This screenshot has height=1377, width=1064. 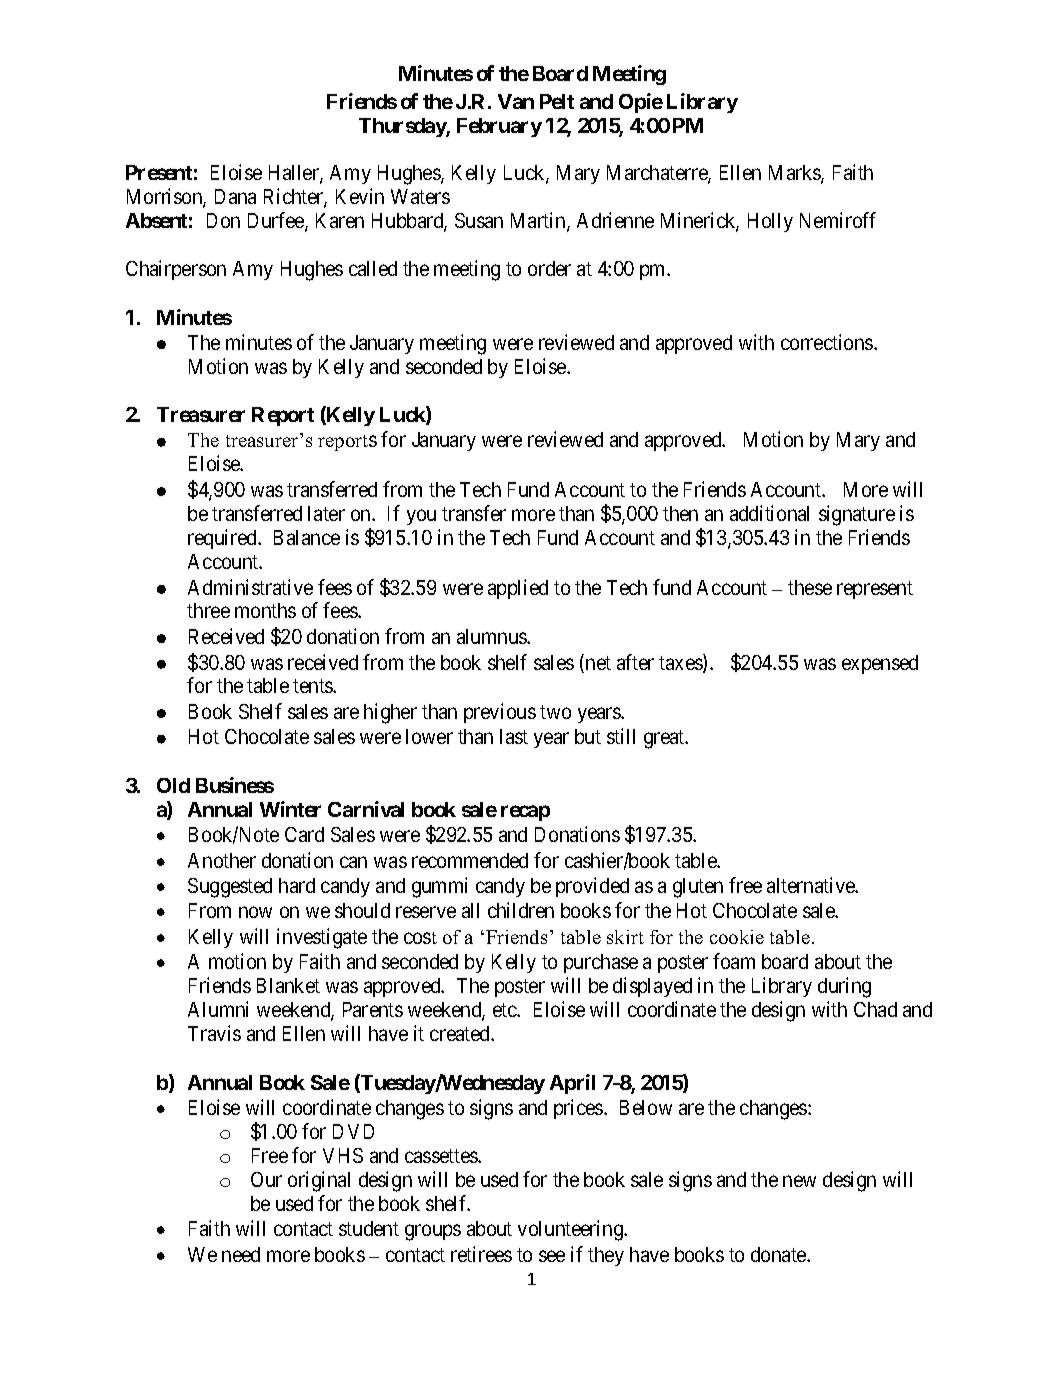 What do you see at coordinates (795, 174) in the screenshot?
I see `Marks` at bounding box center [795, 174].
